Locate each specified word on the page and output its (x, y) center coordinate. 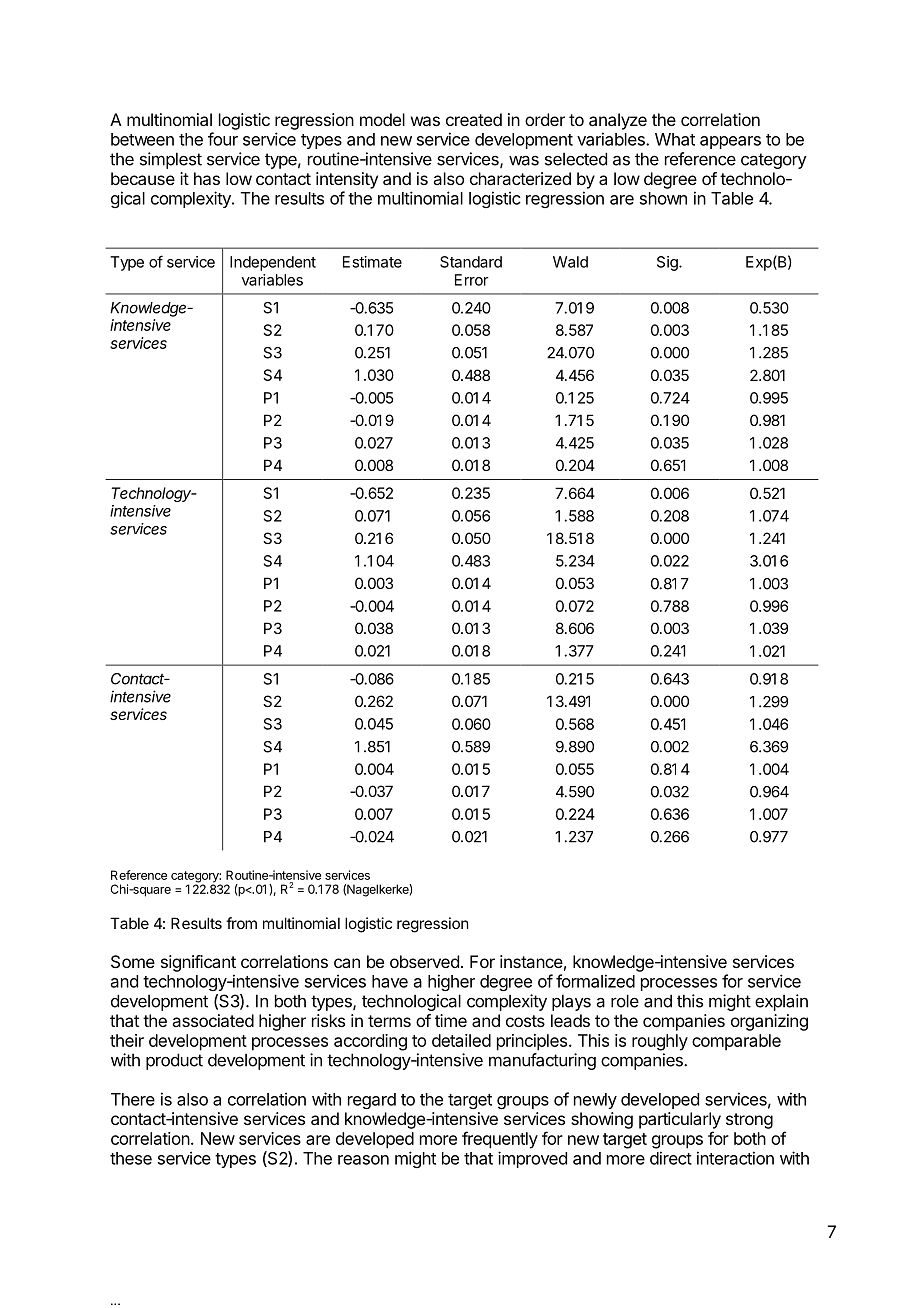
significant (198, 963)
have (390, 981)
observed (424, 961)
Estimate (372, 262)
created (474, 119)
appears (730, 142)
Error (472, 280)
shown (663, 198)
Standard (471, 262)
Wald (570, 262)
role (625, 1001)
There (133, 1099)
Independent (273, 263)
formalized (595, 981)
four (223, 139)
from (241, 923)
